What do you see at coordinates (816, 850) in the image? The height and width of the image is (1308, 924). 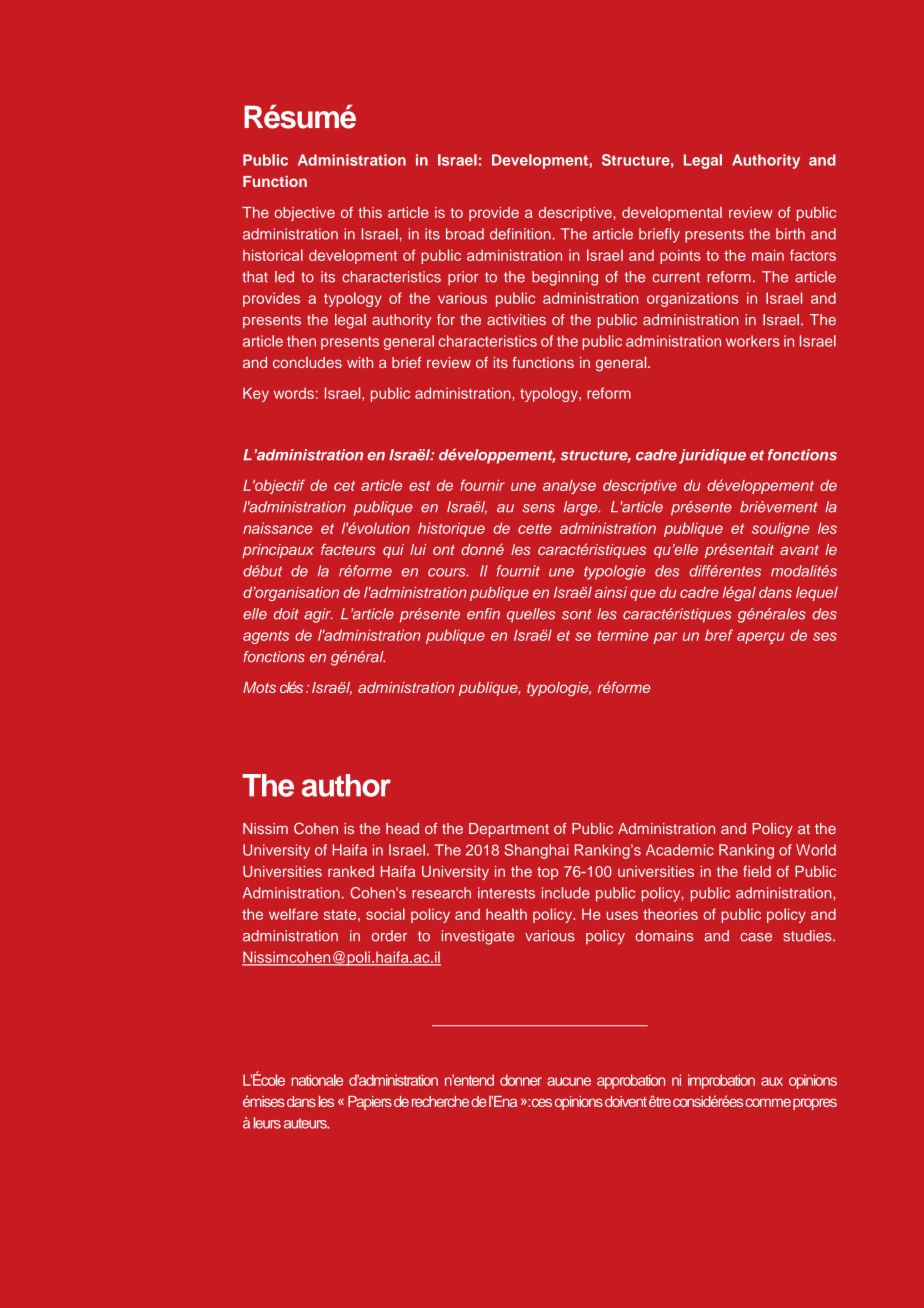 I see `World` at bounding box center [816, 850].
